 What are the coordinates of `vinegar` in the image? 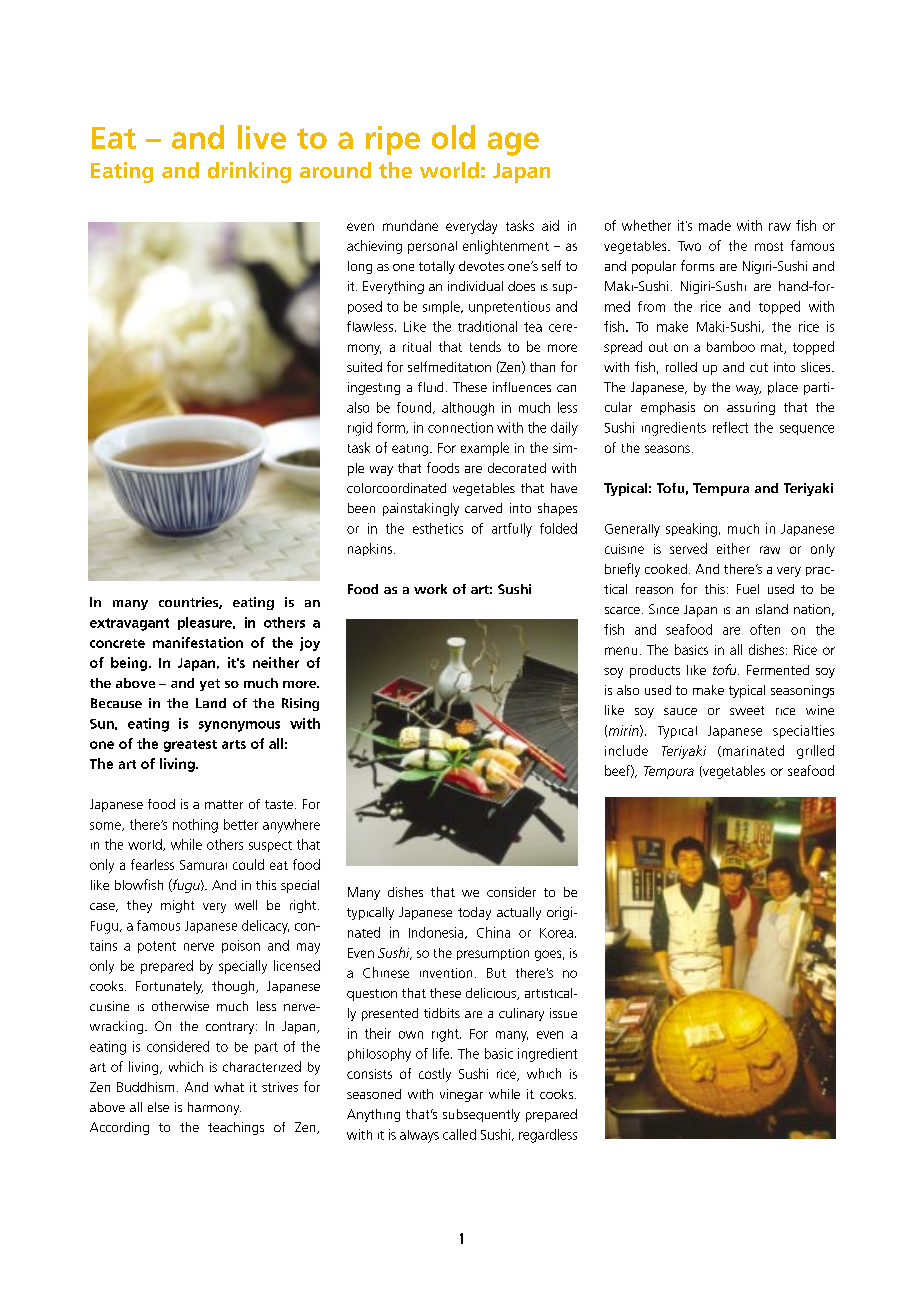 It's located at (461, 1095).
